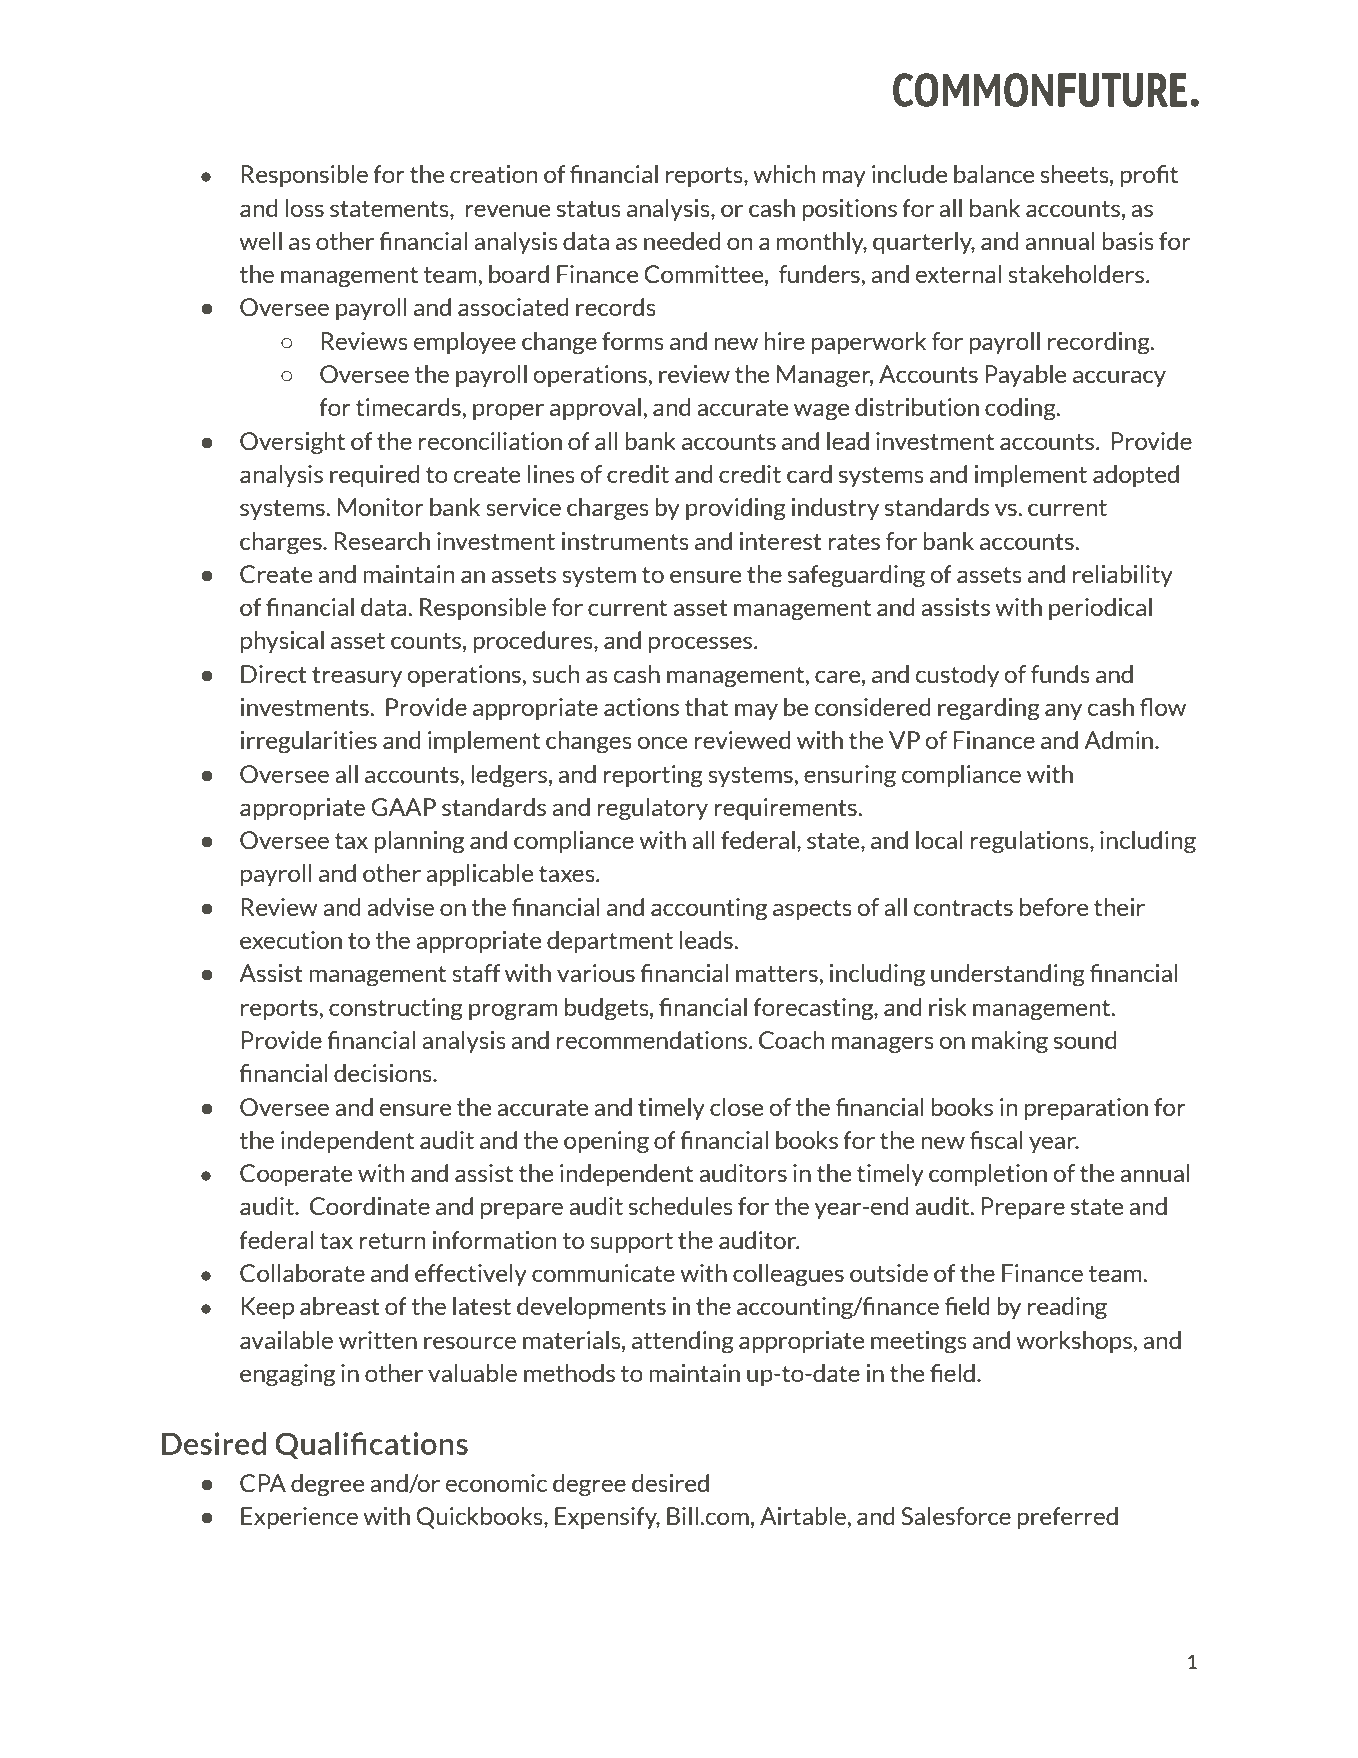  I want to click on regulatory, so click(652, 809).
